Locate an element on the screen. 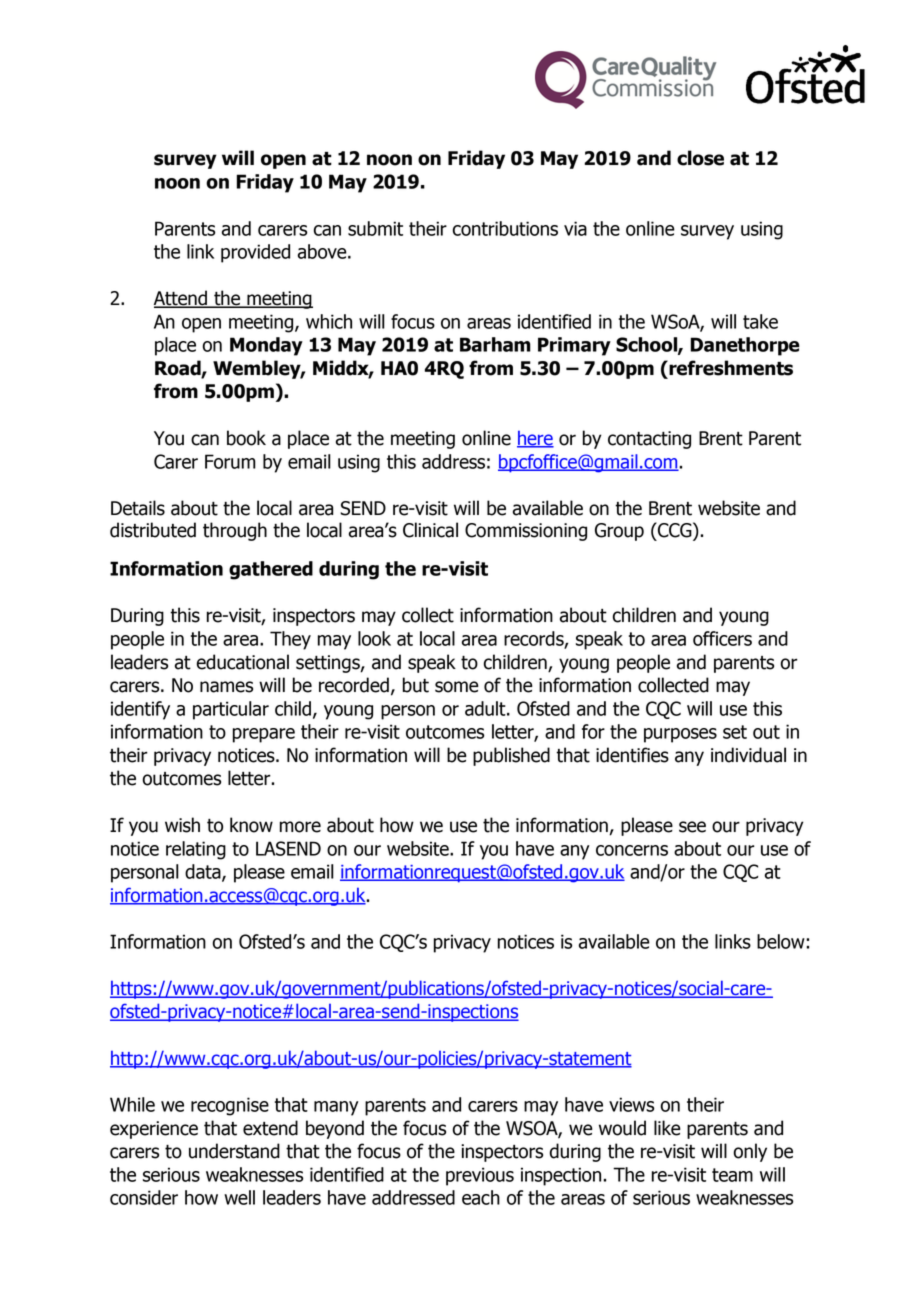  provided is located at coordinates (255, 253).
